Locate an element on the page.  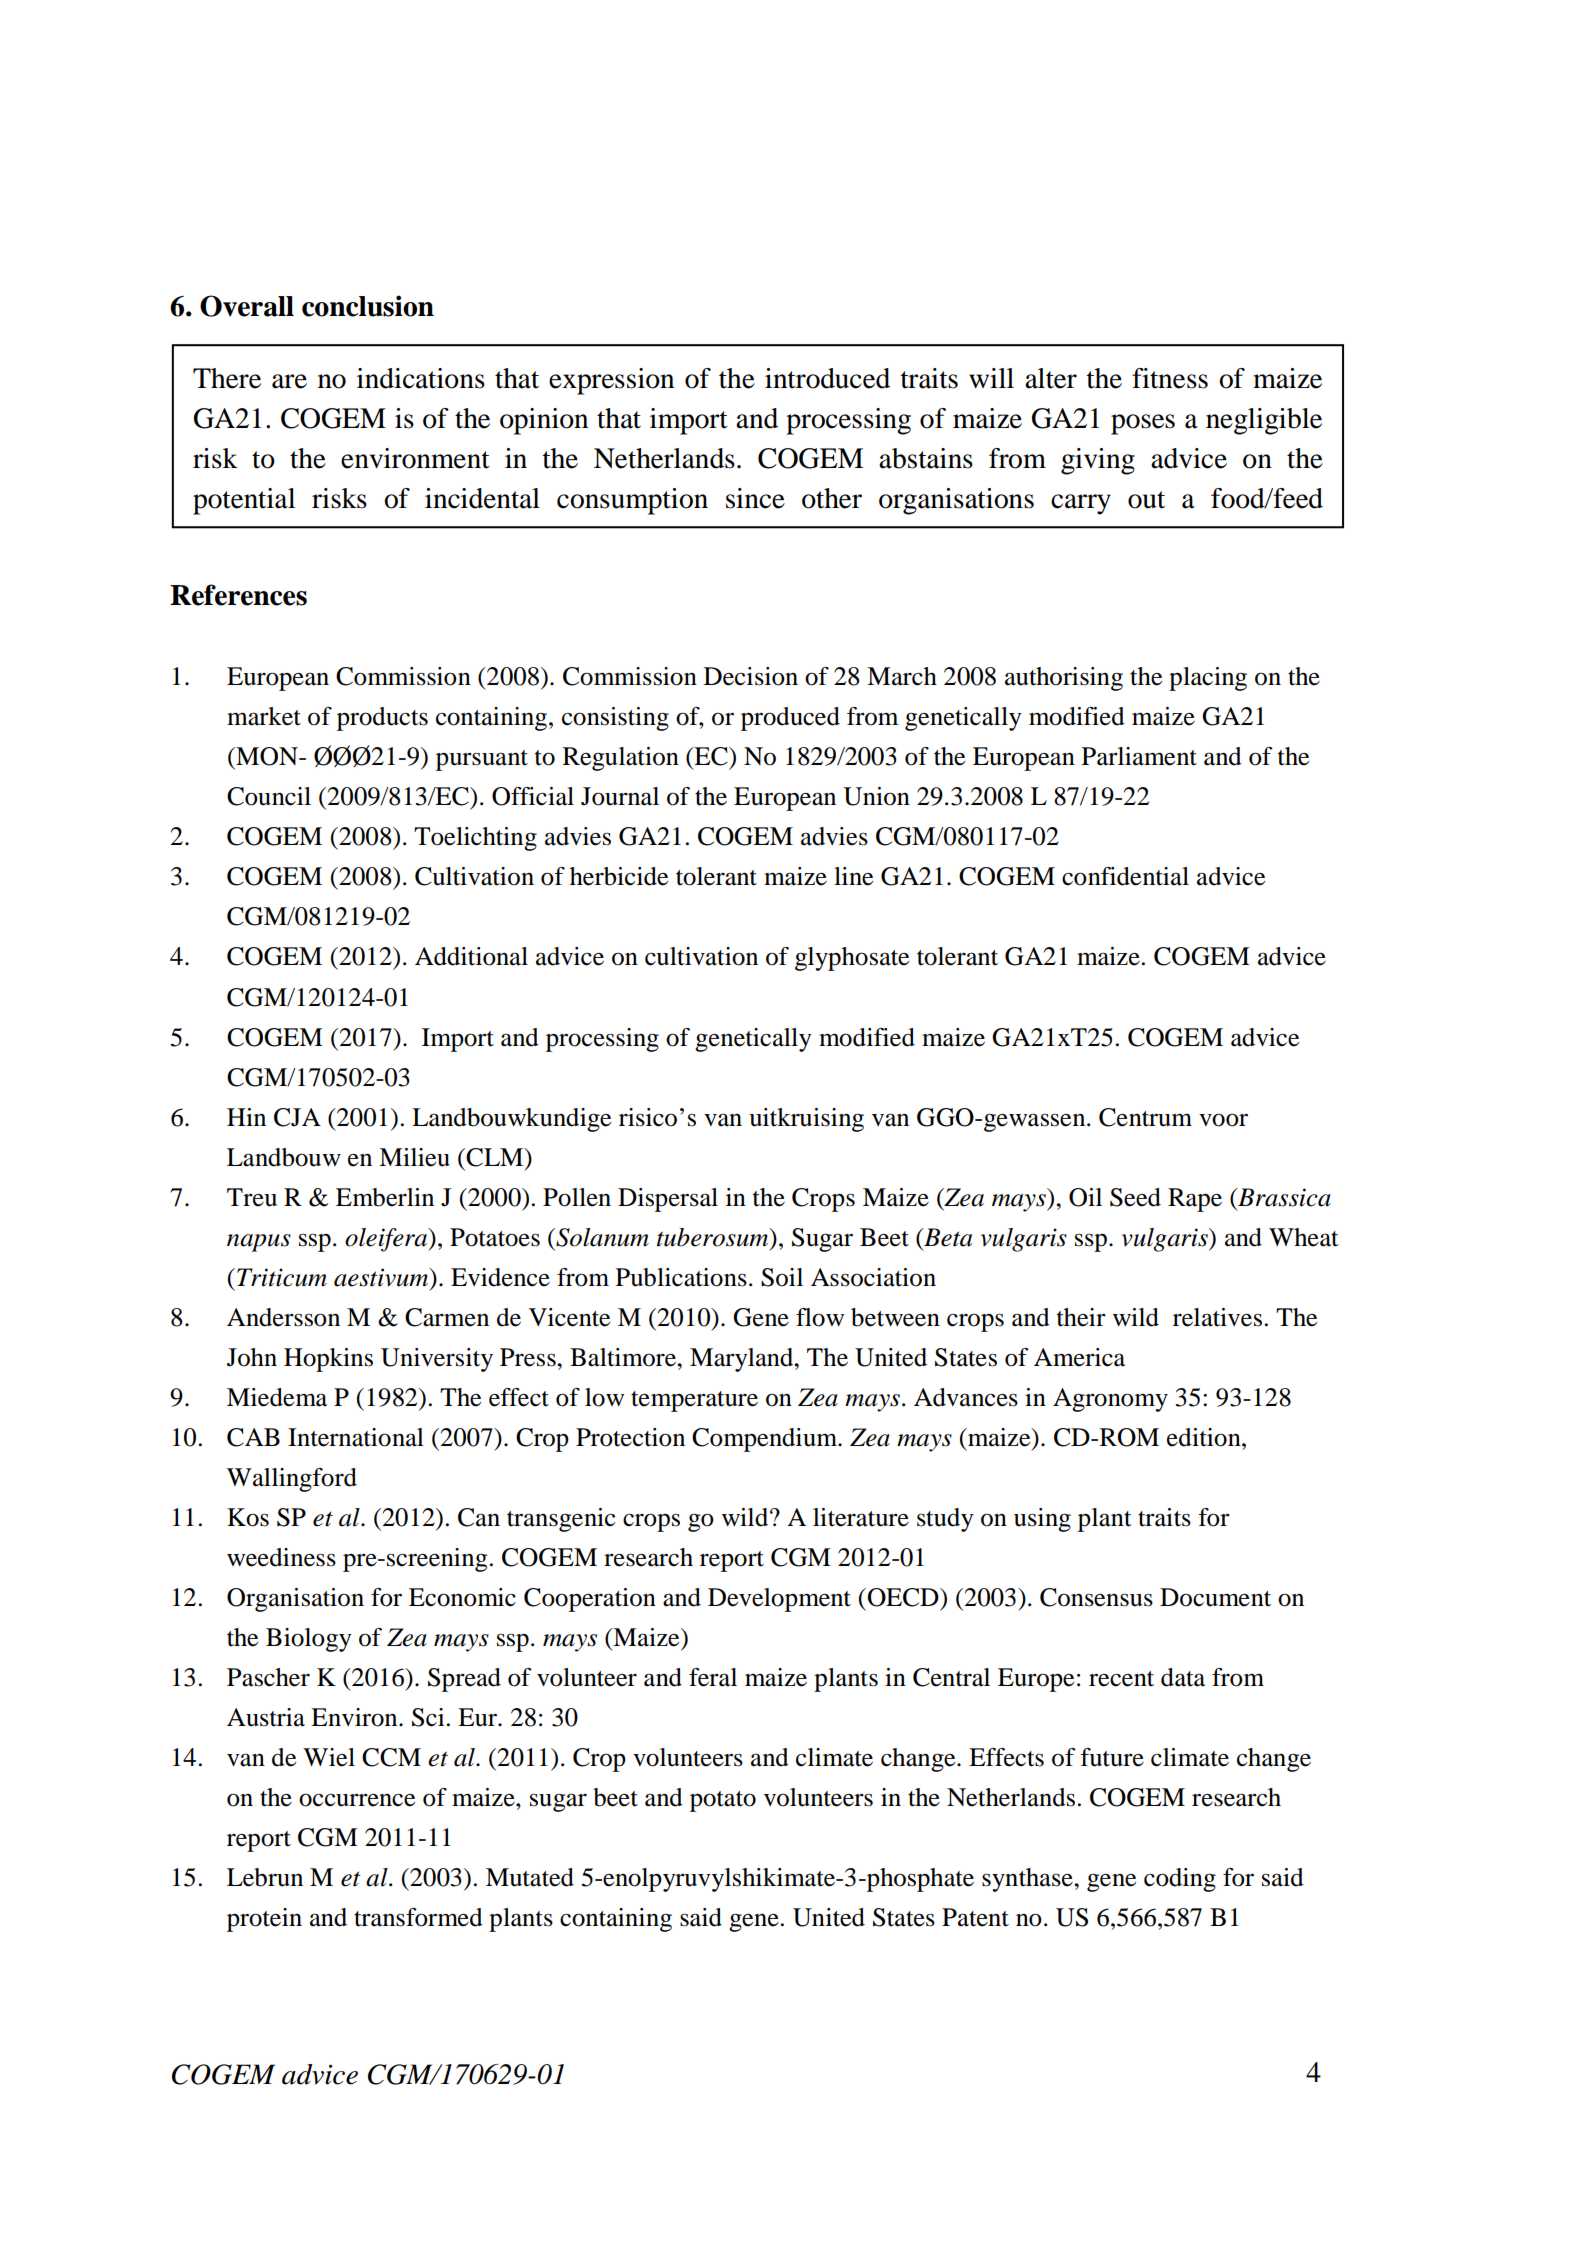
Maryland is located at coordinates (743, 1360).
